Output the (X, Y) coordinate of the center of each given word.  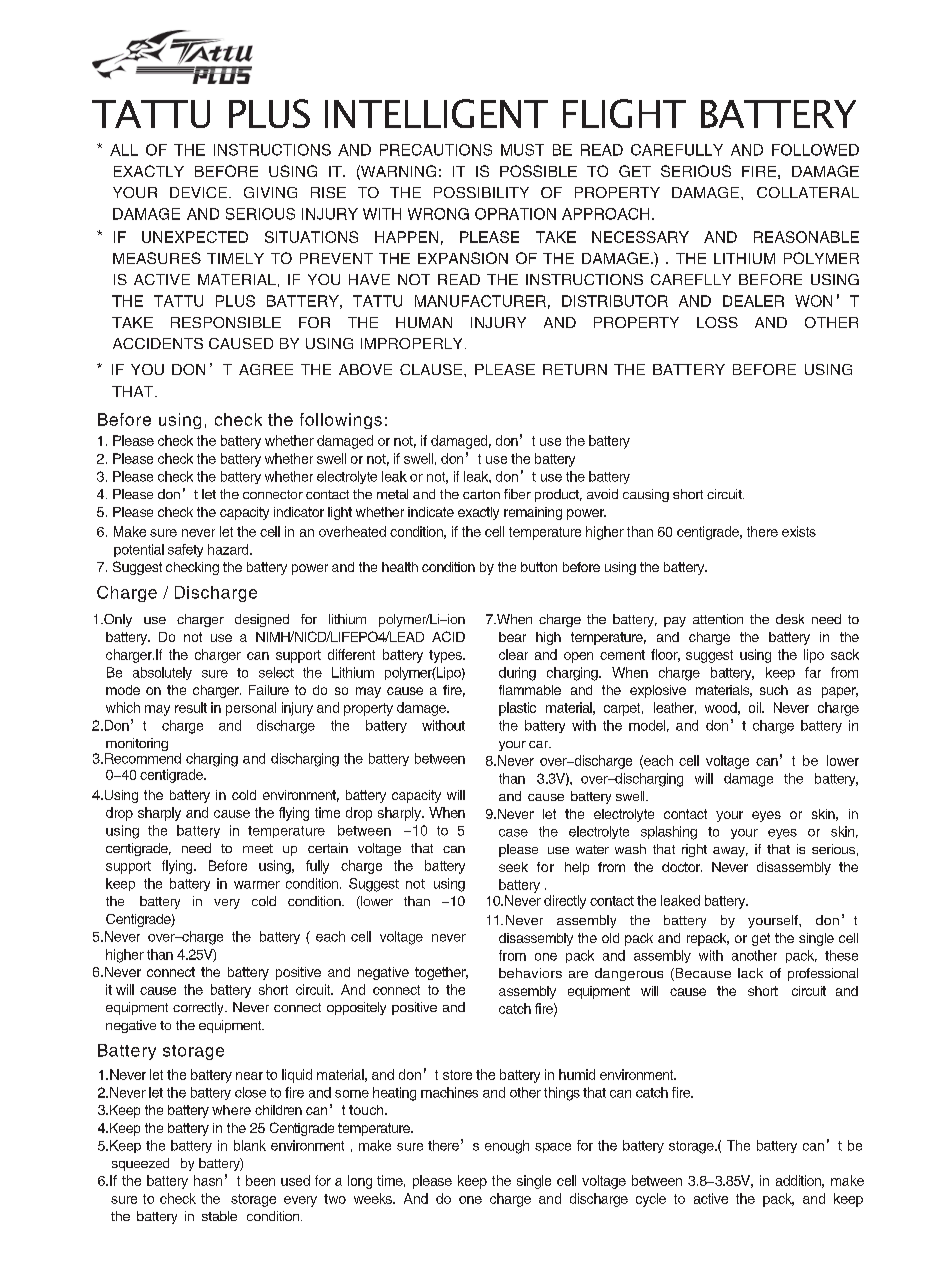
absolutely (162, 673)
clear (513, 654)
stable (219, 1216)
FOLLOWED (815, 150)
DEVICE (198, 192)
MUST (522, 150)
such (774, 690)
